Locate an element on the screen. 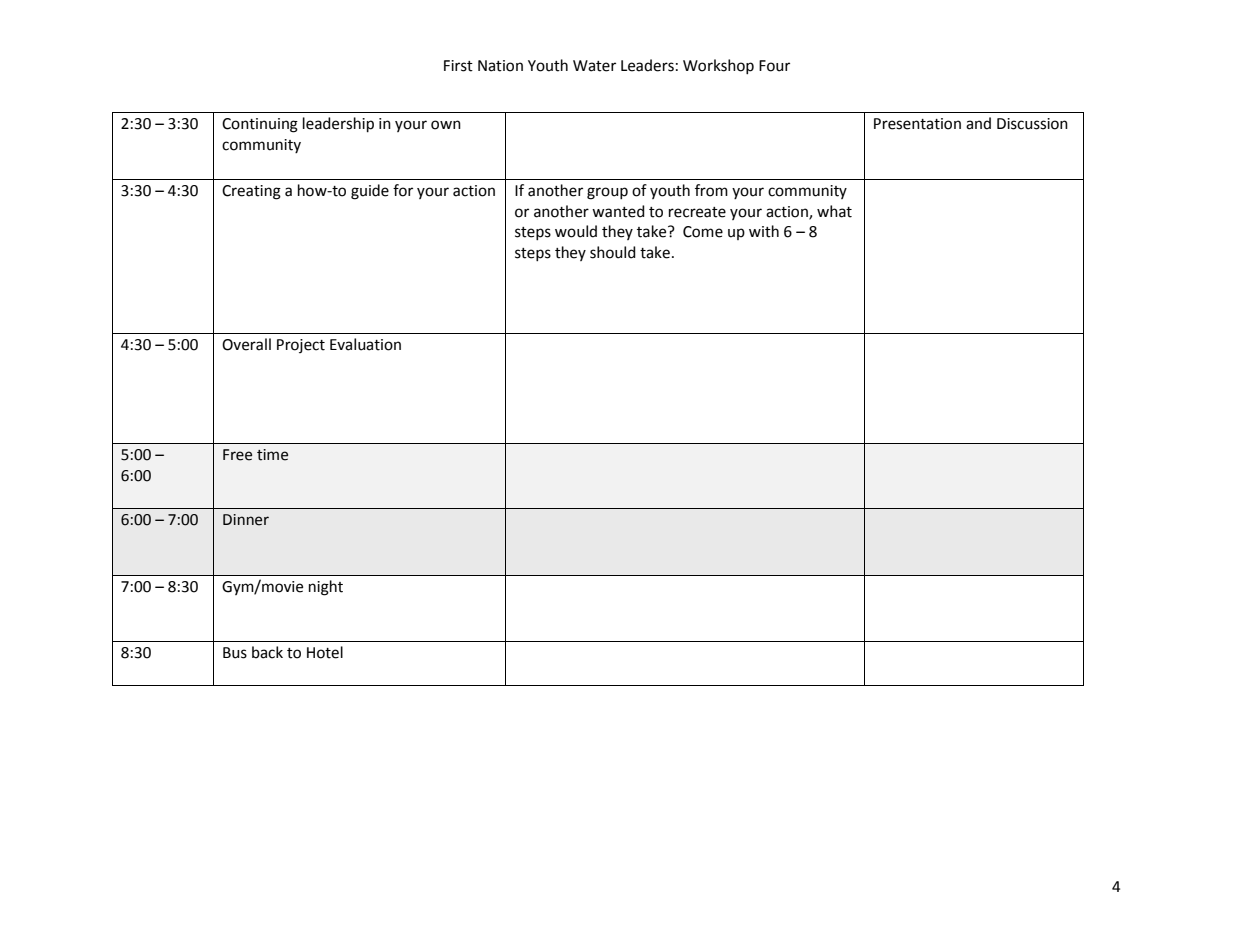 The width and height of the screenshot is (1233, 952). Project is located at coordinates (301, 346).
